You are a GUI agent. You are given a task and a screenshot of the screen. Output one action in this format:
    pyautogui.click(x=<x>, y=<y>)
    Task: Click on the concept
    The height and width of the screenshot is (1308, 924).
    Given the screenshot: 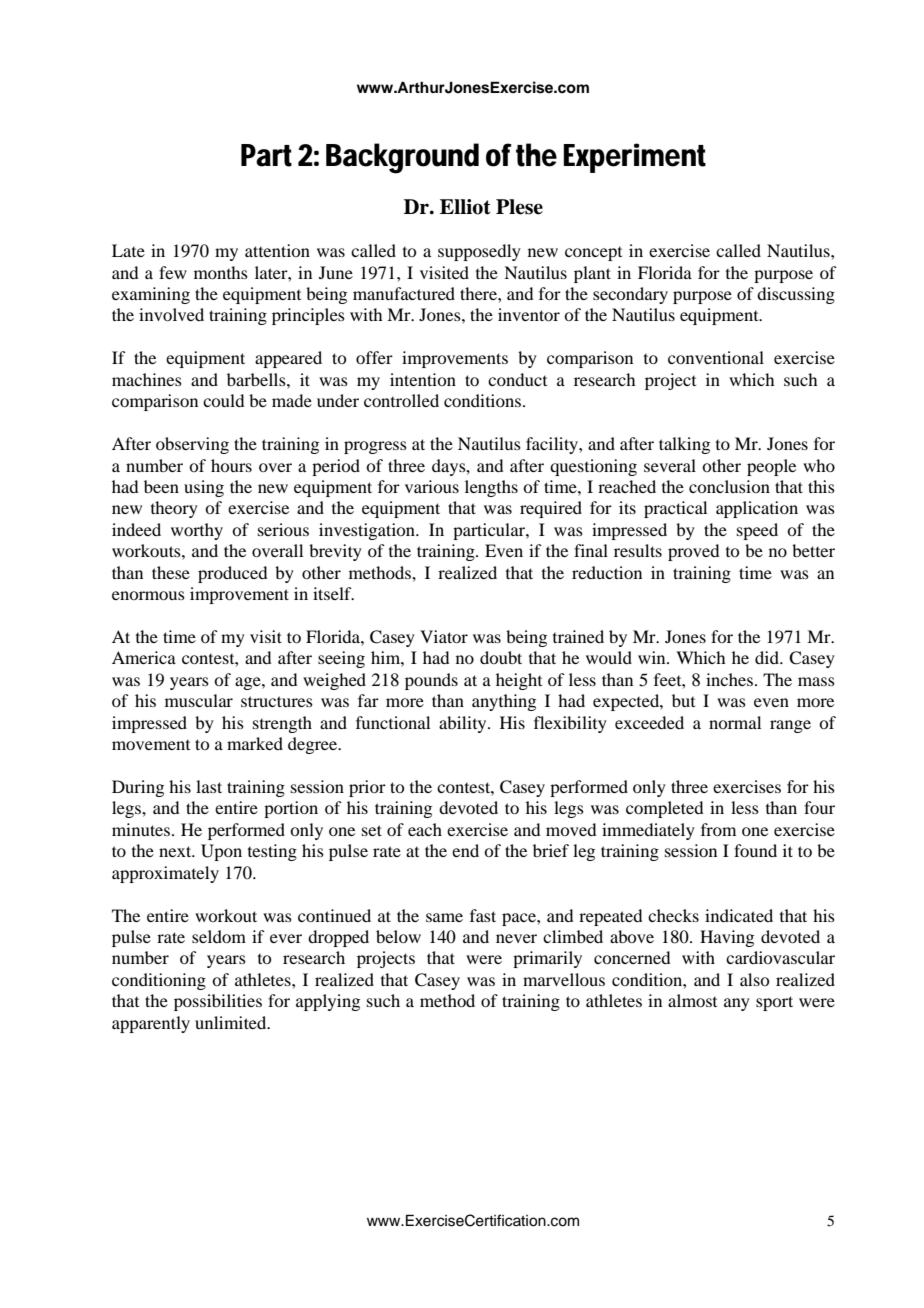 What is the action you would take?
    pyautogui.click(x=593, y=254)
